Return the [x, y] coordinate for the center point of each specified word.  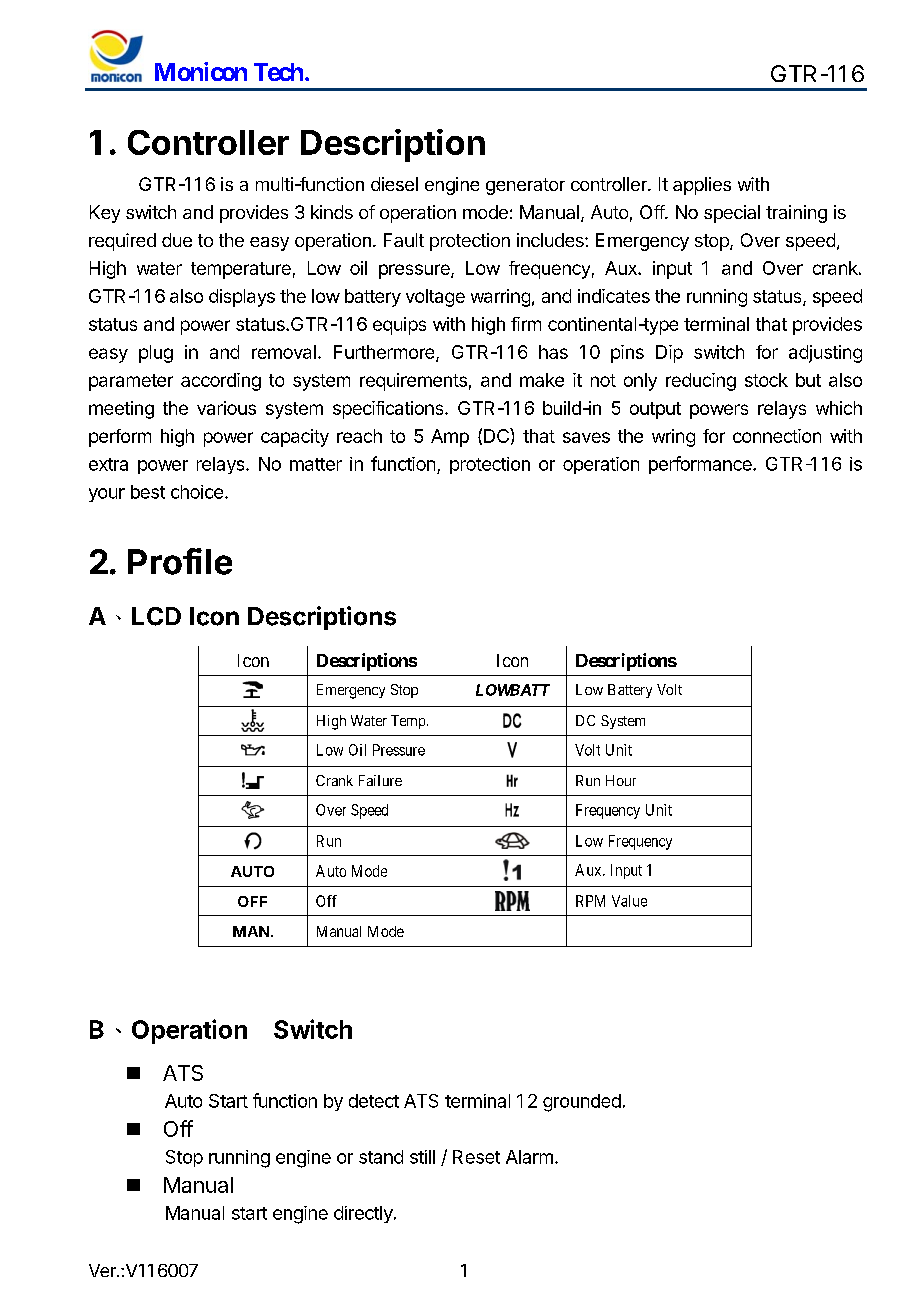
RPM [590, 901]
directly [364, 1214]
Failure [380, 780]
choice [197, 492]
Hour [621, 780]
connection [777, 436]
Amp [450, 438]
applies [702, 186]
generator [525, 186]
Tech [278, 72]
